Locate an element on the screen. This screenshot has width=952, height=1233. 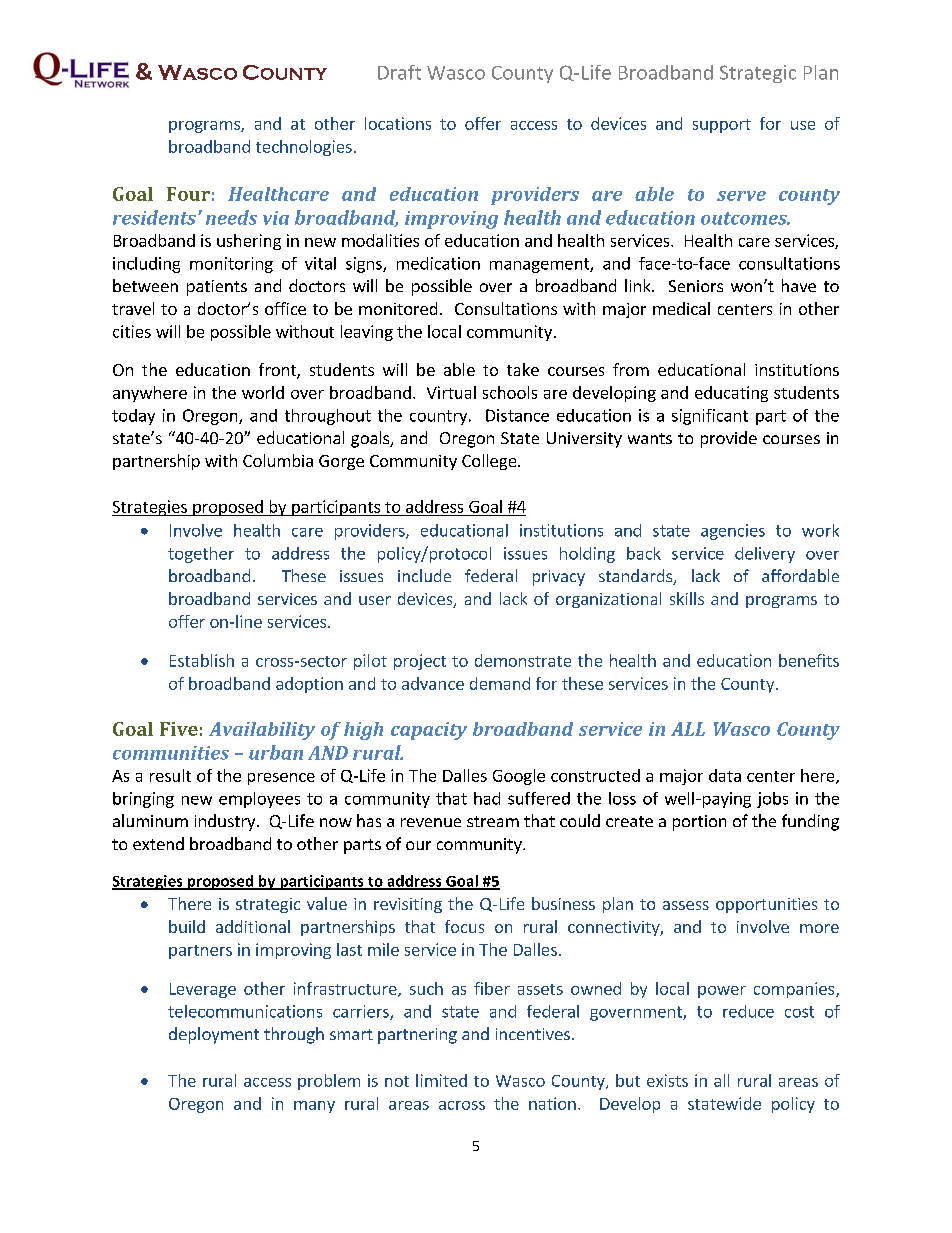
skills is located at coordinates (687, 598).
